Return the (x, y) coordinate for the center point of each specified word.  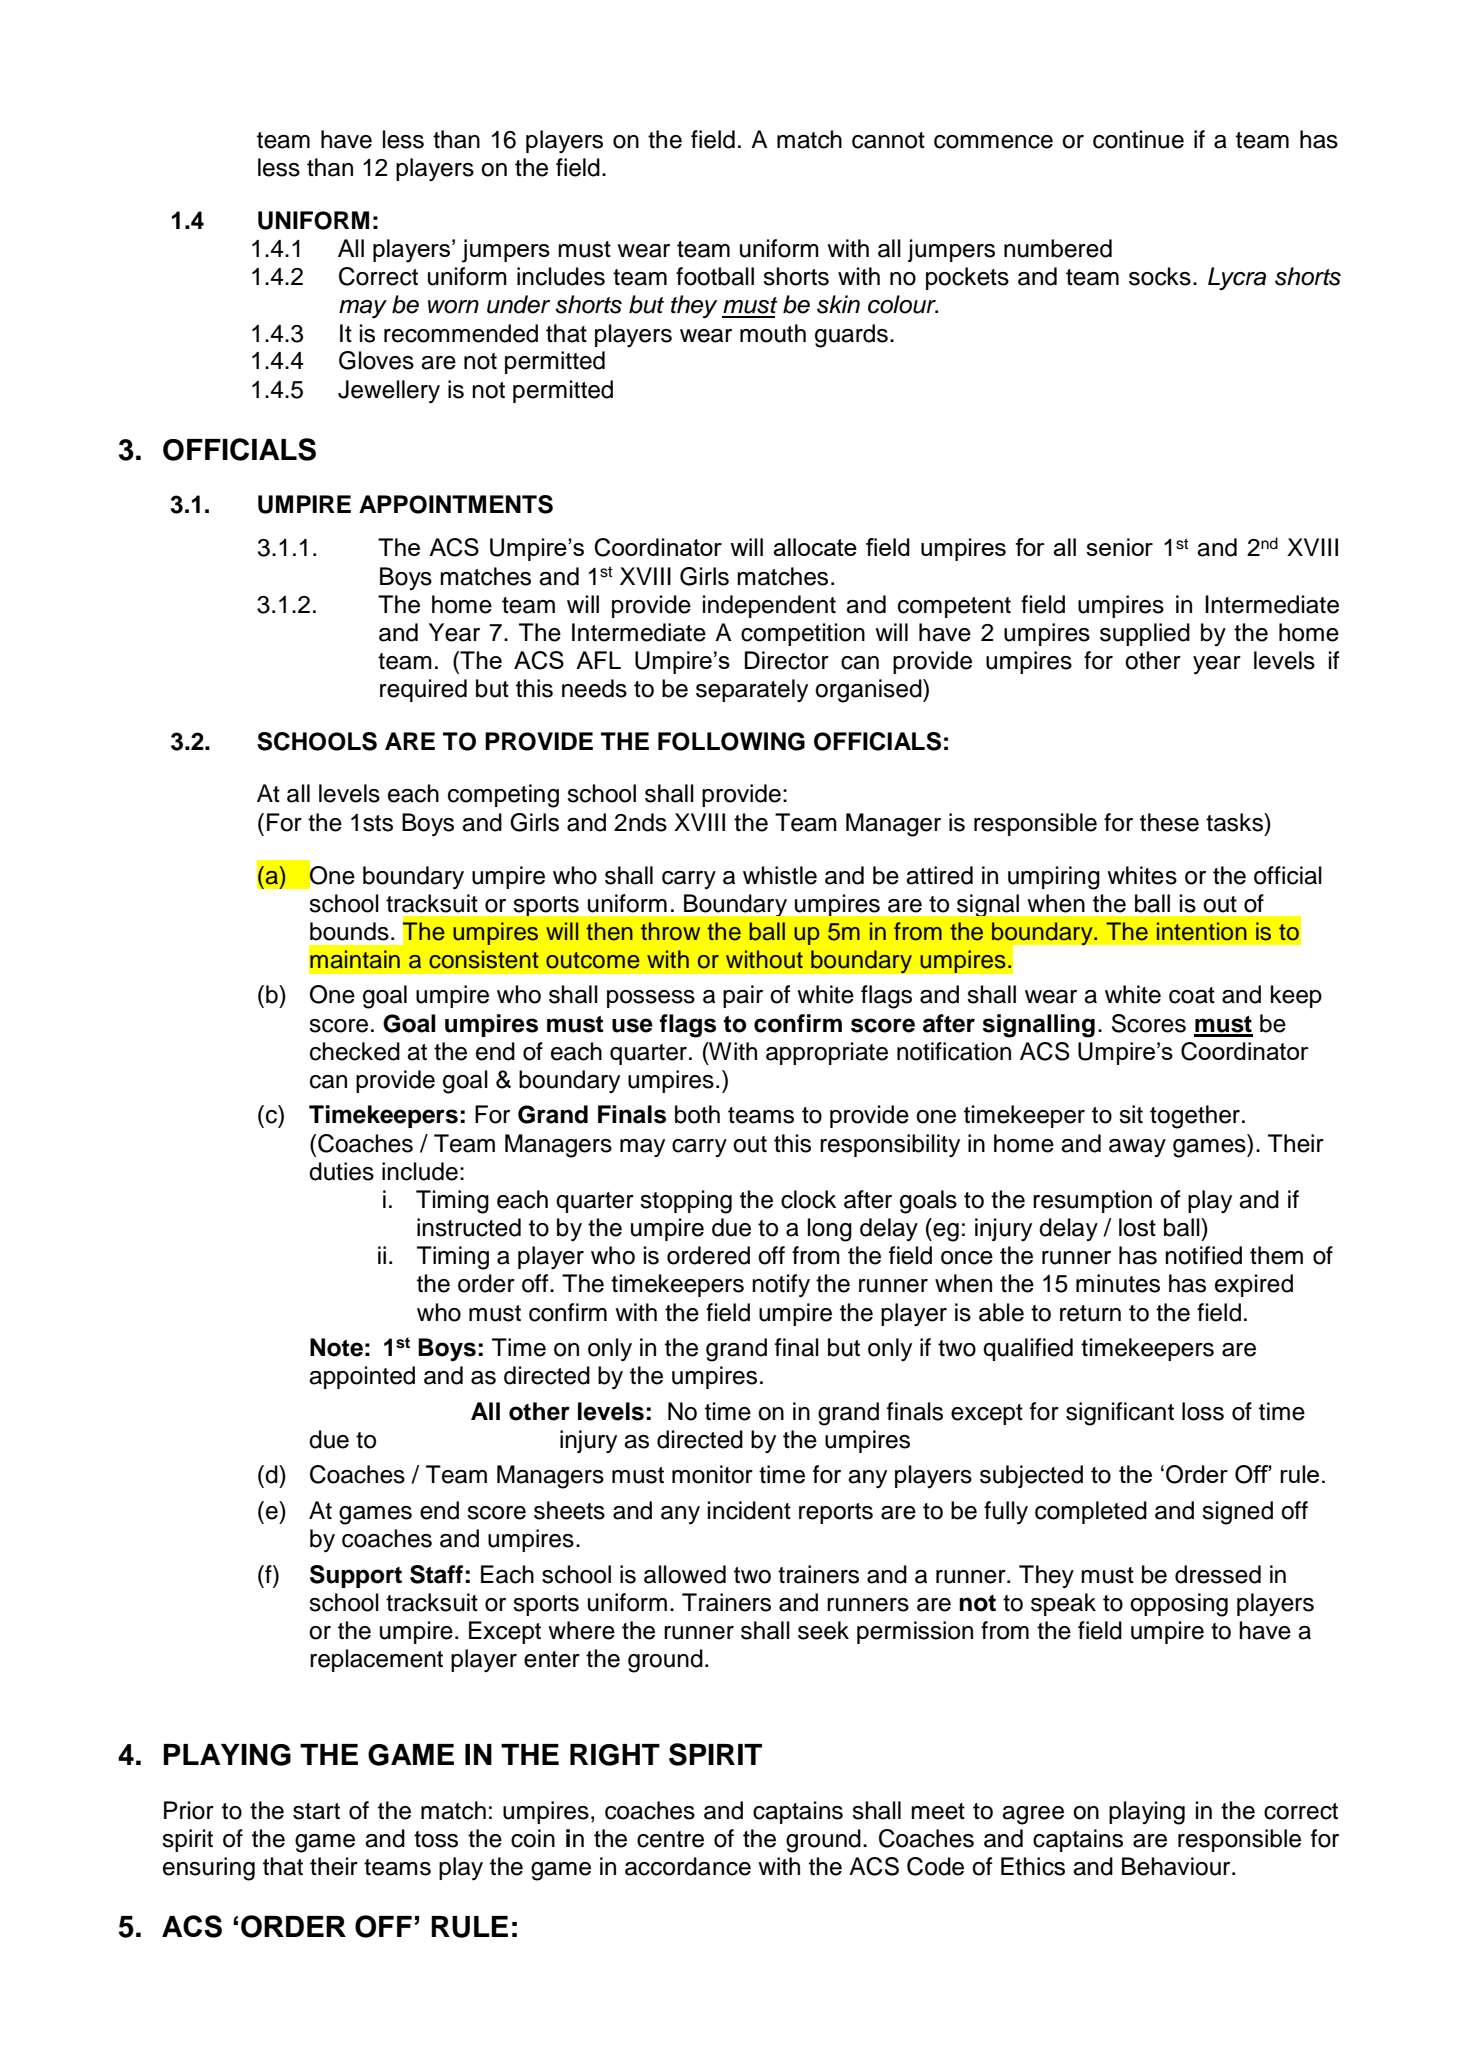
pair (743, 996)
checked (355, 1051)
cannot (888, 140)
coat (1192, 995)
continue (1138, 139)
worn (453, 307)
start (316, 1811)
